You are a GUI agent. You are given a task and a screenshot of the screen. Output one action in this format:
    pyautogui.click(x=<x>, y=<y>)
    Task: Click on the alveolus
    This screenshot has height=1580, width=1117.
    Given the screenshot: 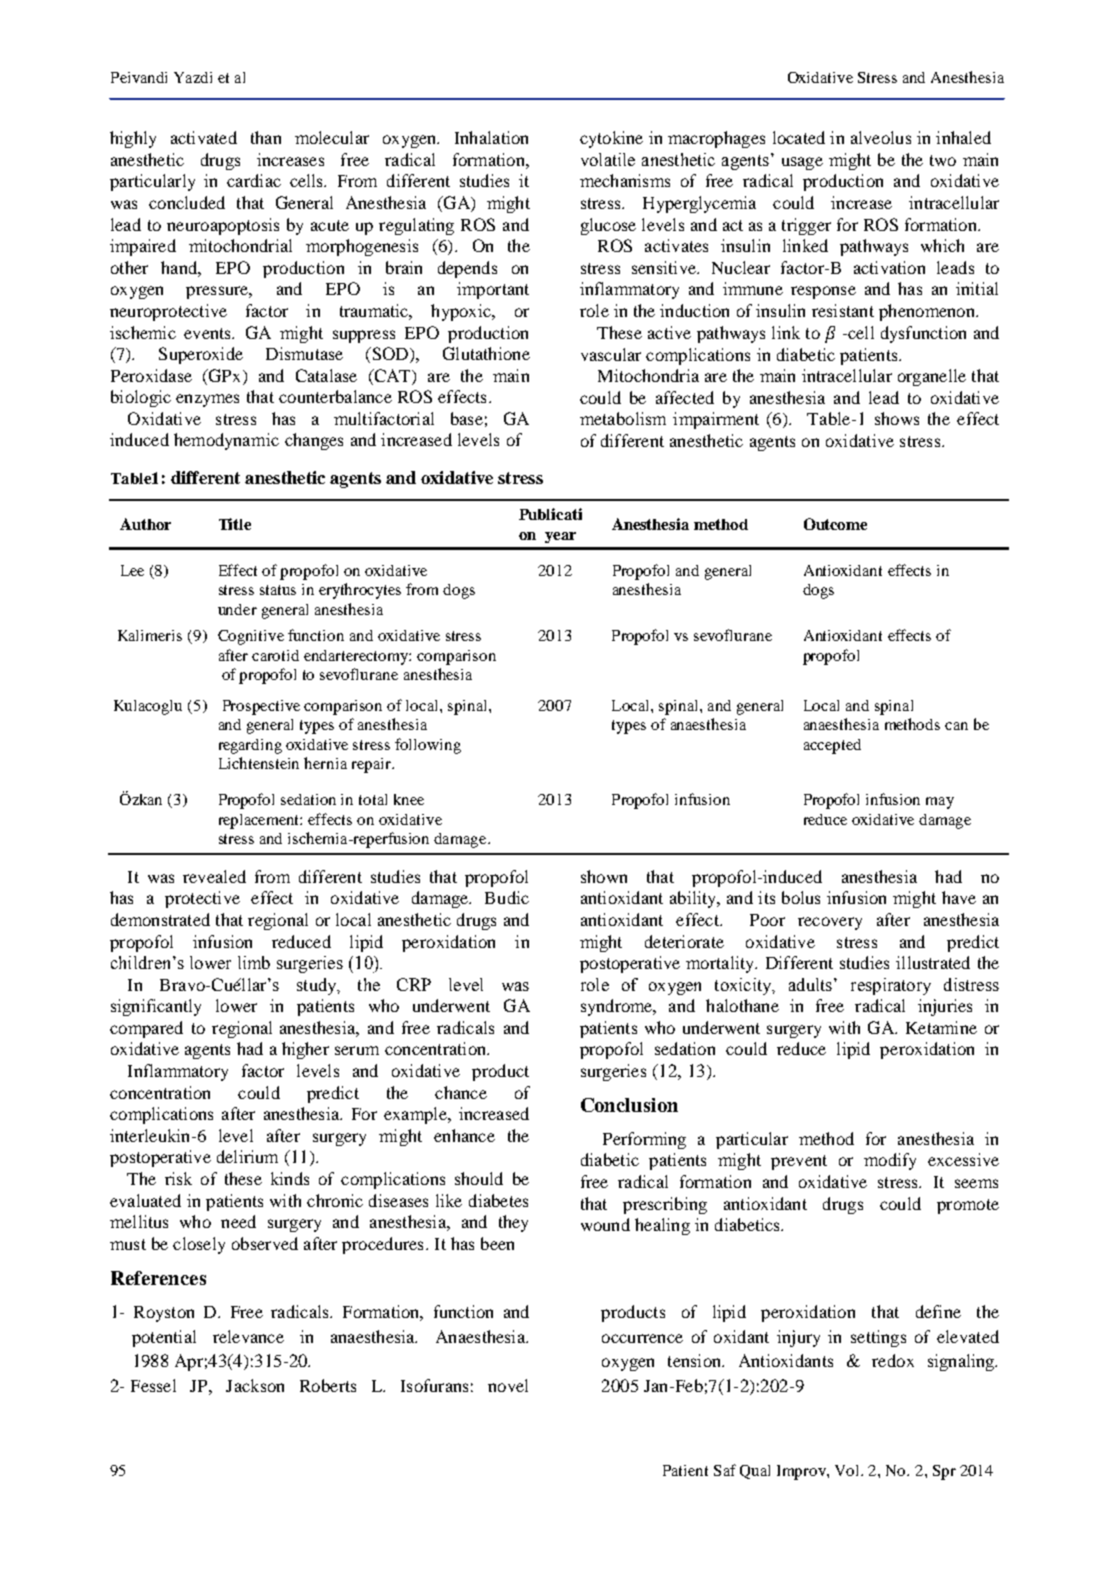 What is the action you would take?
    pyautogui.click(x=881, y=137)
